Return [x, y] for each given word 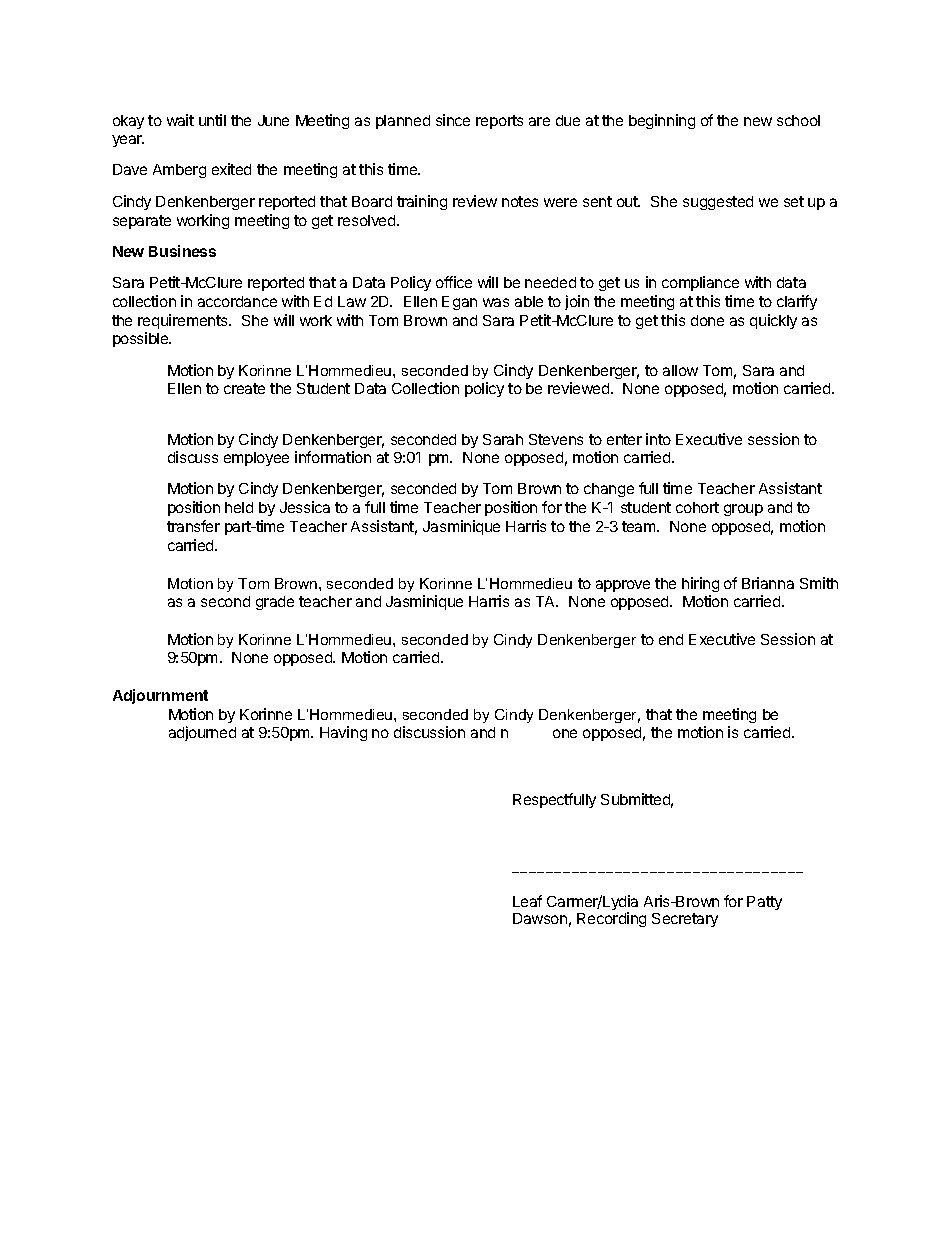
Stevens [556, 439]
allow [680, 370]
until [212, 120]
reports [499, 122]
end [671, 639]
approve [623, 586]
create [244, 388]
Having [343, 733]
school [798, 120]
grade [275, 603]
